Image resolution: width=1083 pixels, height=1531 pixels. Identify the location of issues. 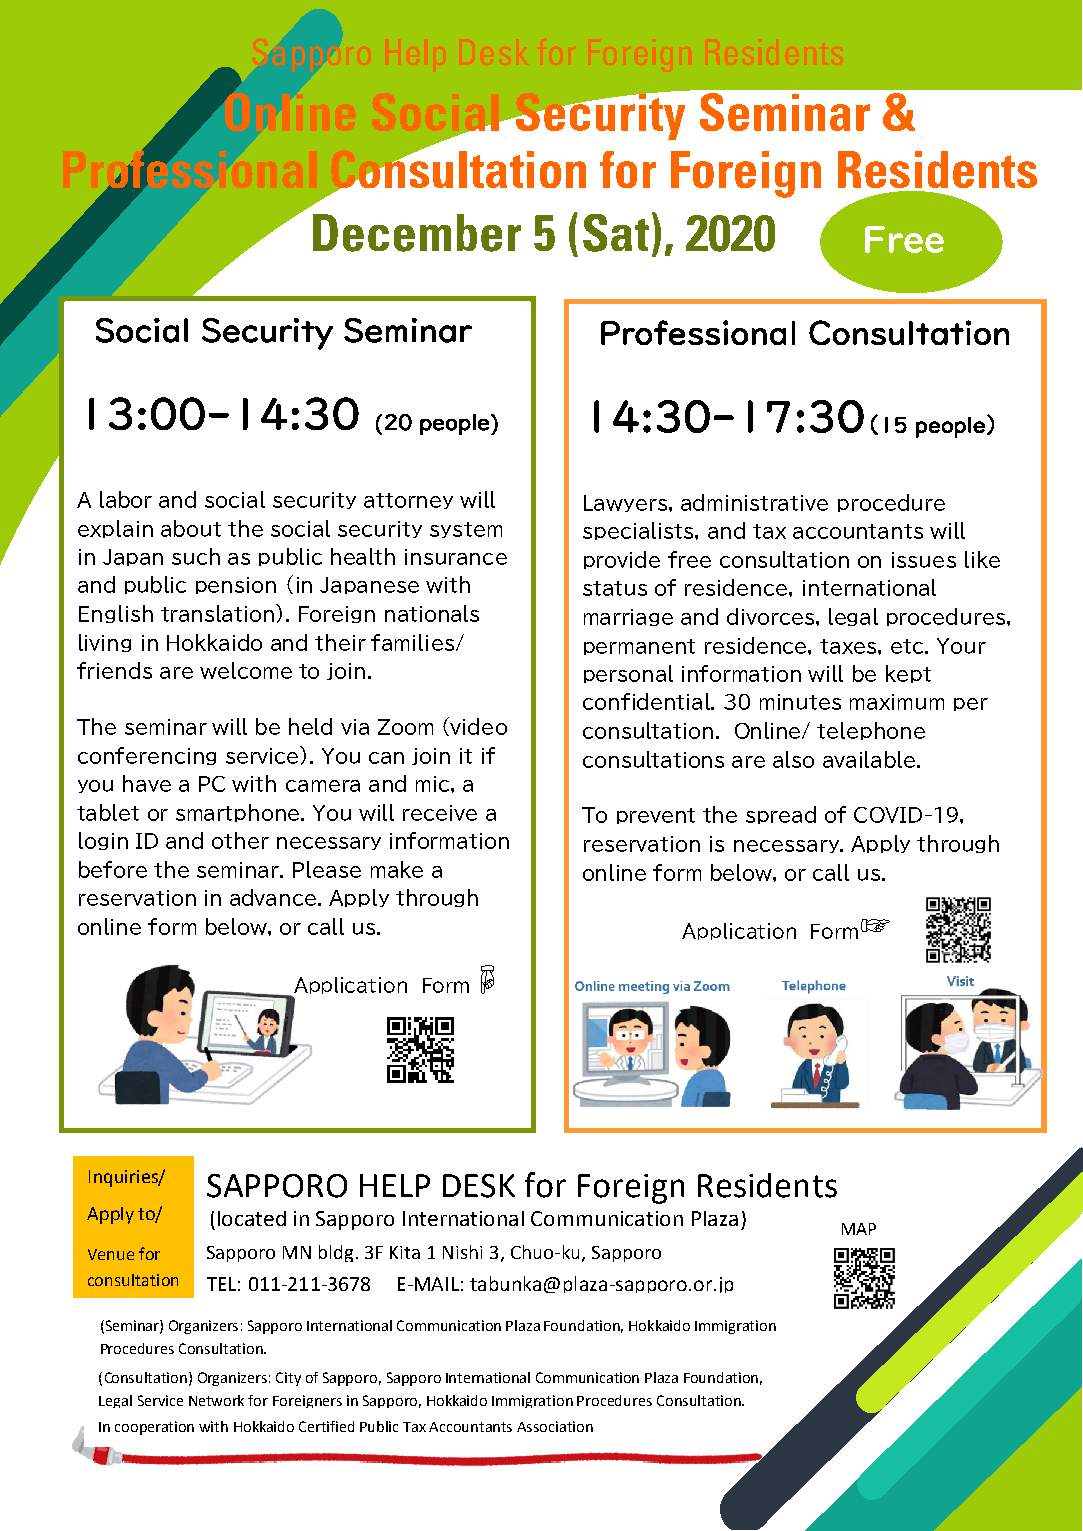
(924, 560).
